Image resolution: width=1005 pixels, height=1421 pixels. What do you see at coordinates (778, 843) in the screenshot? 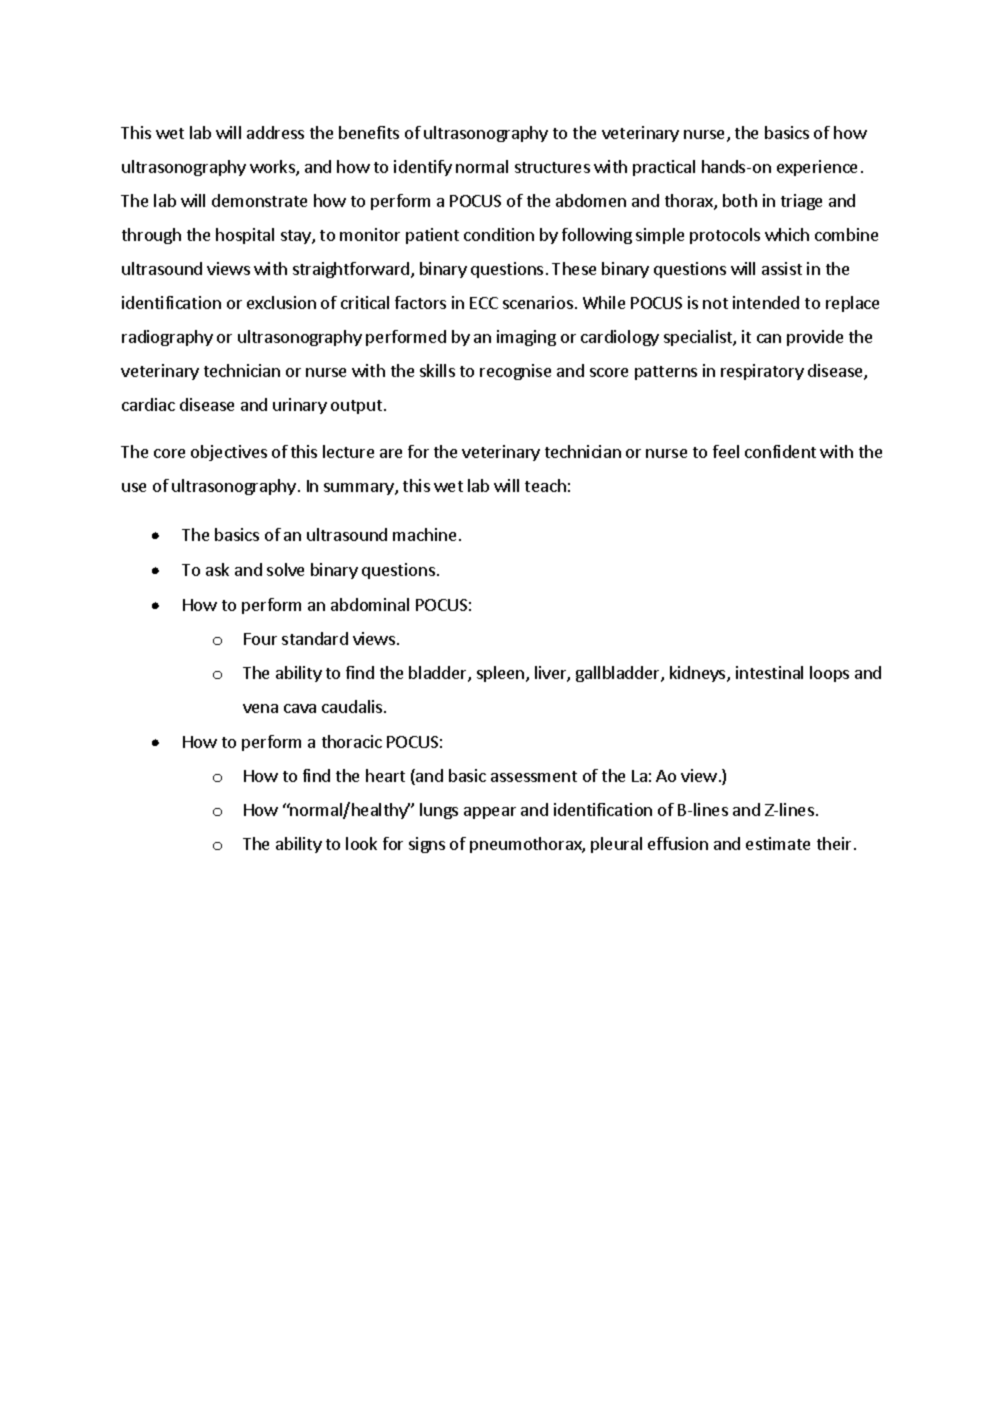
I see `estimate` at bounding box center [778, 843].
